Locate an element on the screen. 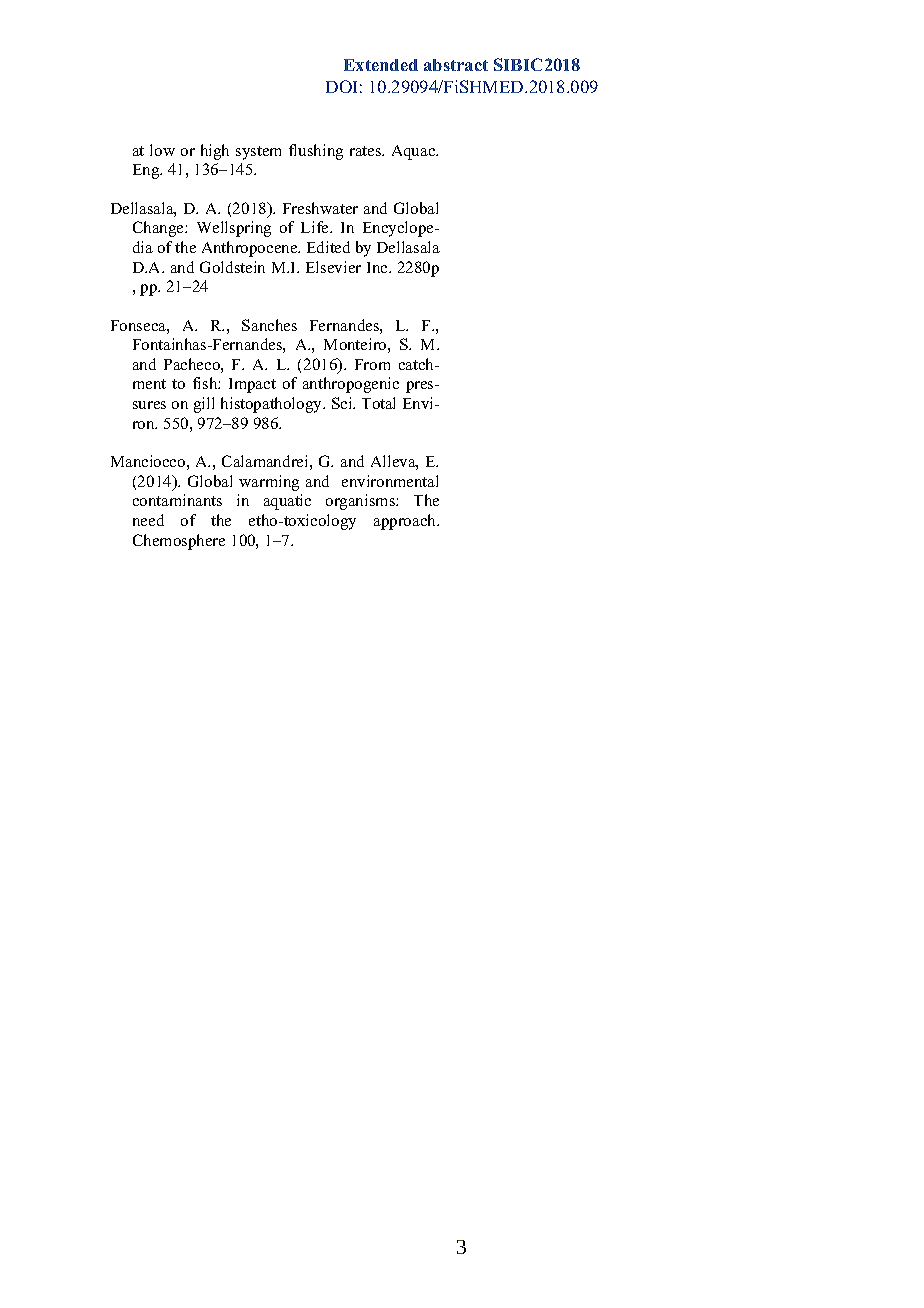  aquatic is located at coordinates (287, 502).
